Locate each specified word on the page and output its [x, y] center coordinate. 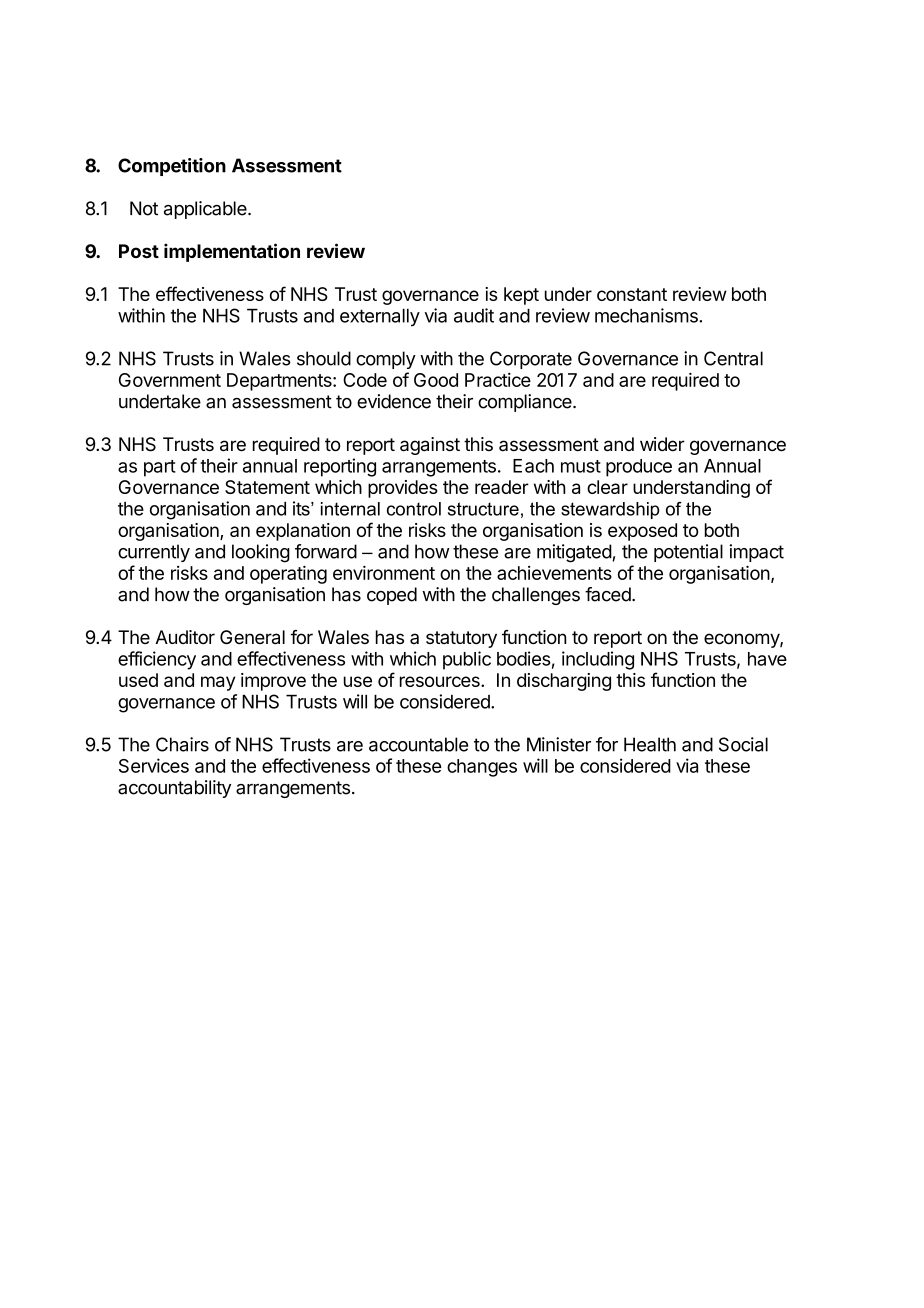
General [252, 637]
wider [662, 444]
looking [261, 553]
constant [632, 294]
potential [688, 553]
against [430, 446]
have [767, 659]
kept [521, 296]
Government [170, 380]
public [467, 660]
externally [380, 318]
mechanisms [647, 315]
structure [483, 509]
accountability [174, 789]
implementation [232, 252]
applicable [206, 210]
